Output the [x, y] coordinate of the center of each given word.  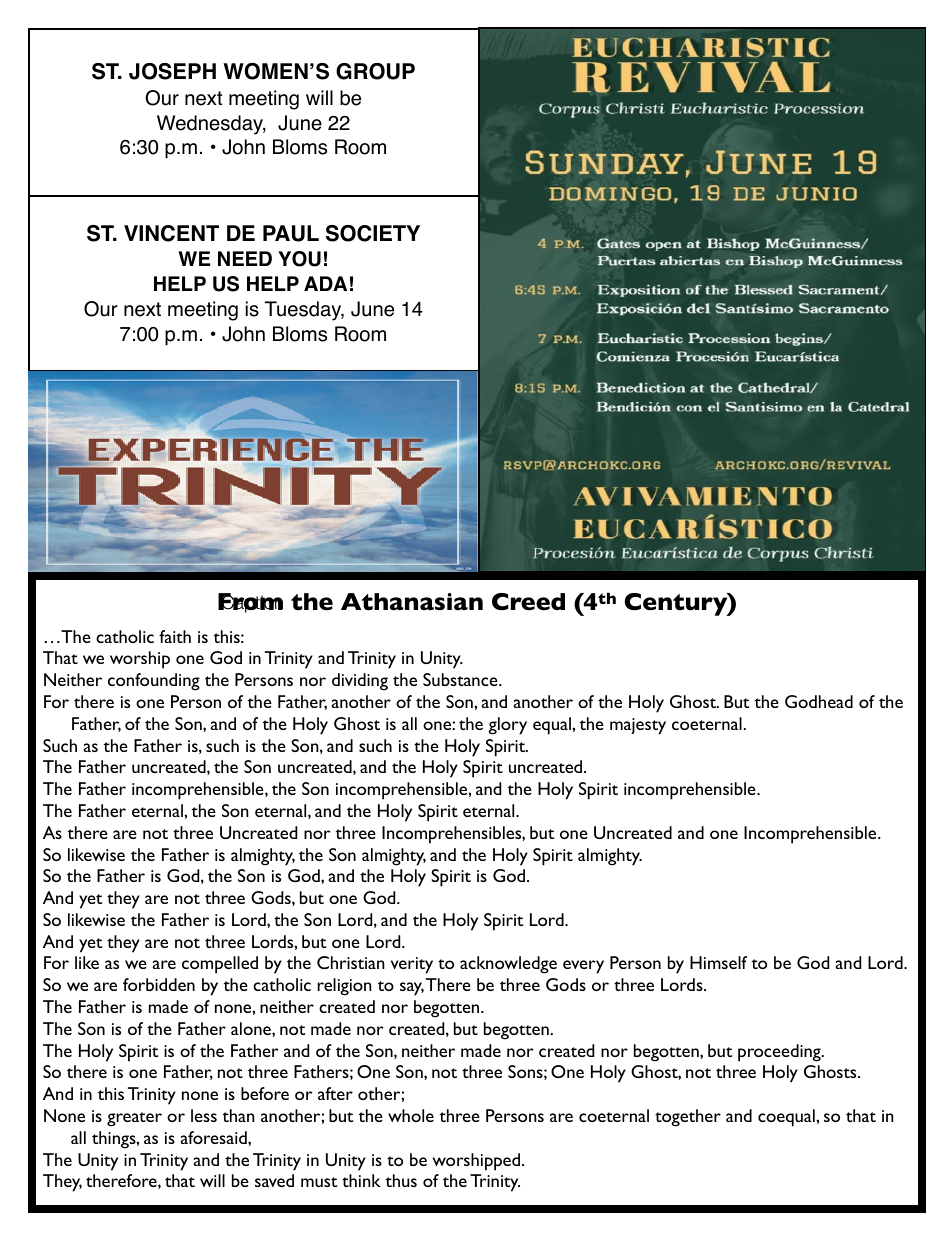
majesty [638, 726]
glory [507, 726]
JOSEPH [172, 71]
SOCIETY [373, 233]
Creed [528, 602]
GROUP [375, 71]
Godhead [819, 701]
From [250, 603]
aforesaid [215, 1137]
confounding [154, 682]
